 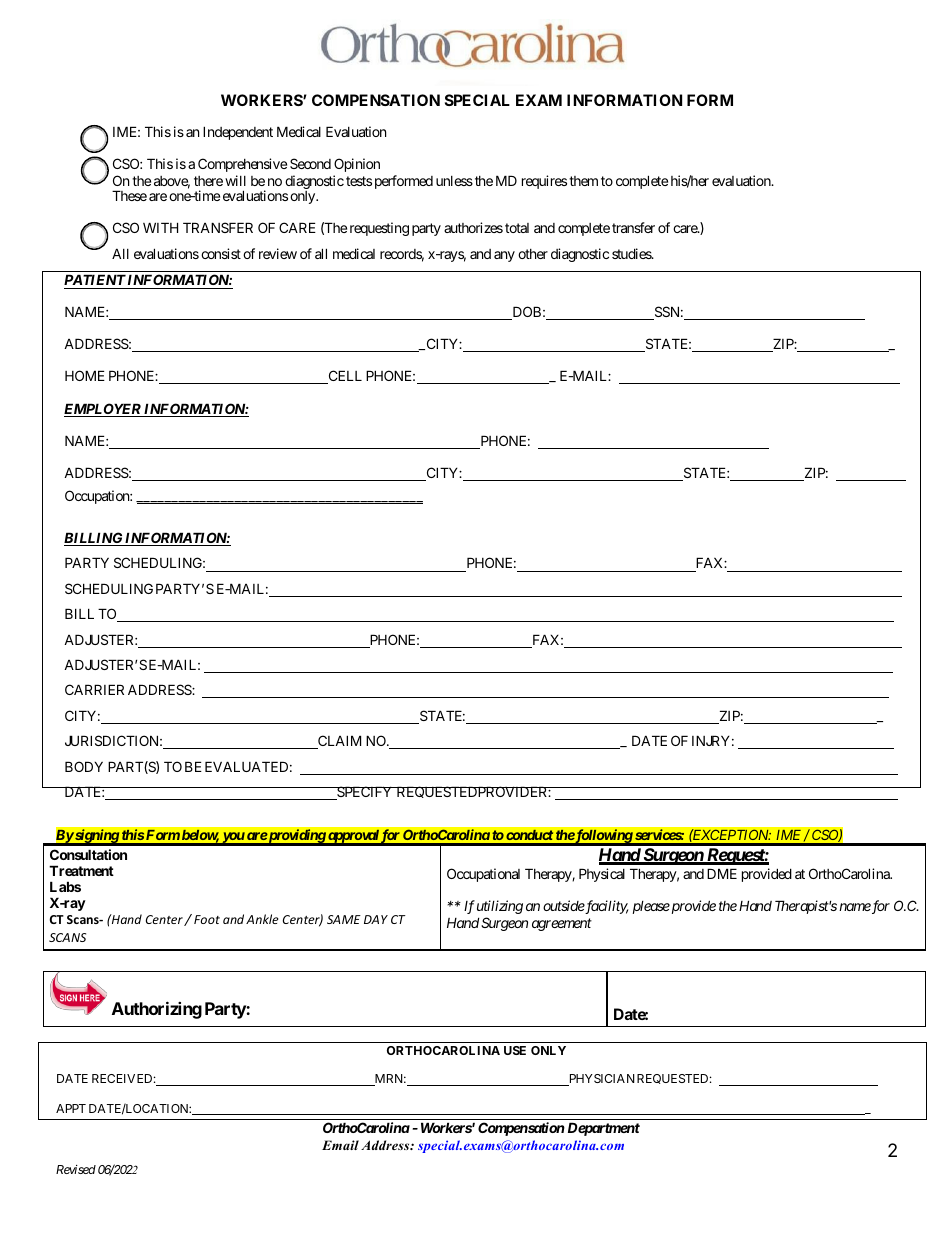 I want to click on other, so click(x=533, y=254).
